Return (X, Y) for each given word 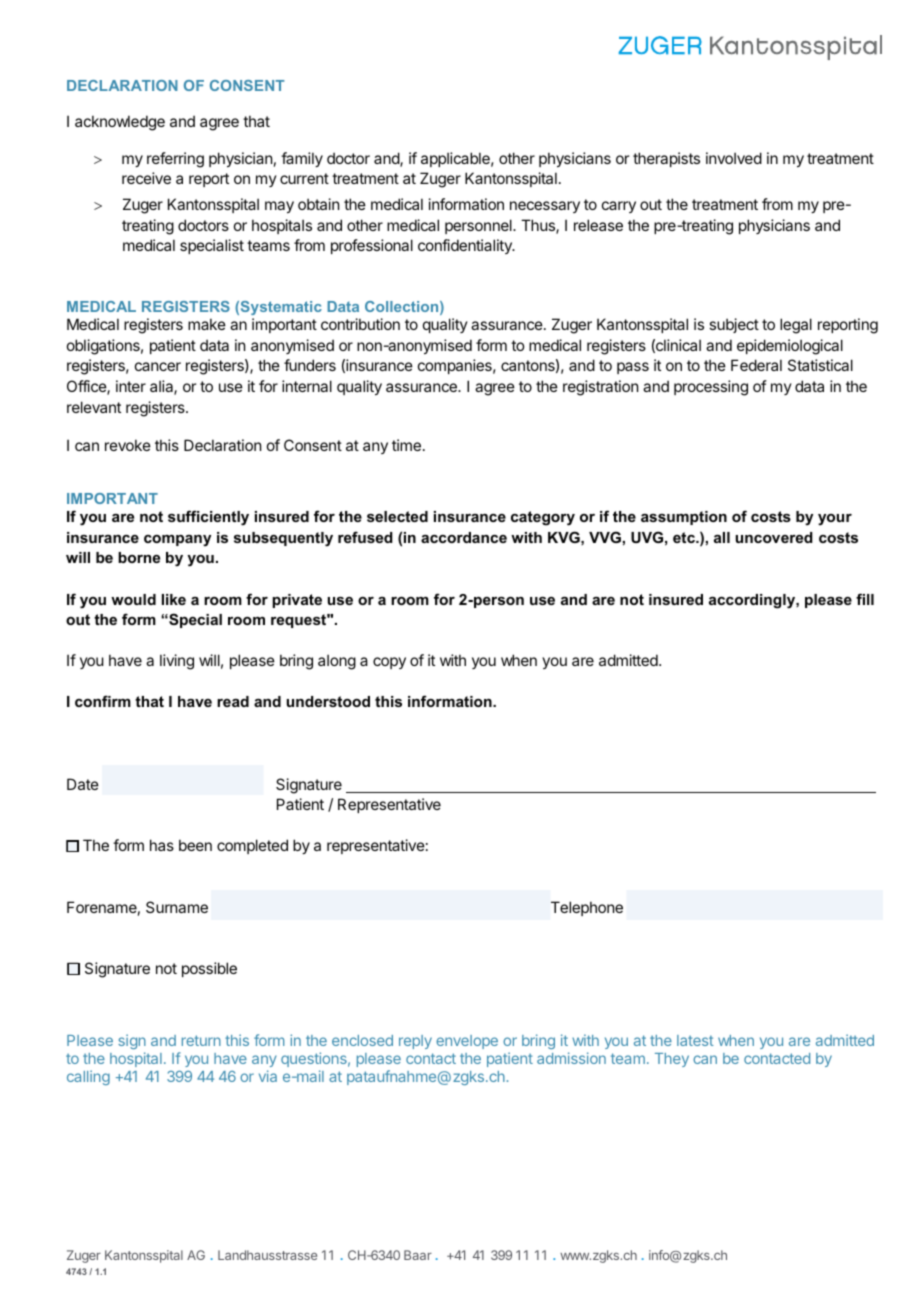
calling (88, 1077)
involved (734, 158)
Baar (418, 1255)
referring (175, 160)
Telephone (587, 908)
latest (695, 1040)
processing (711, 388)
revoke (128, 445)
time (406, 445)
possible (209, 969)
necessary (545, 207)
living (177, 662)
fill (865, 599)
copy (389, 663)
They (672, 1060)
